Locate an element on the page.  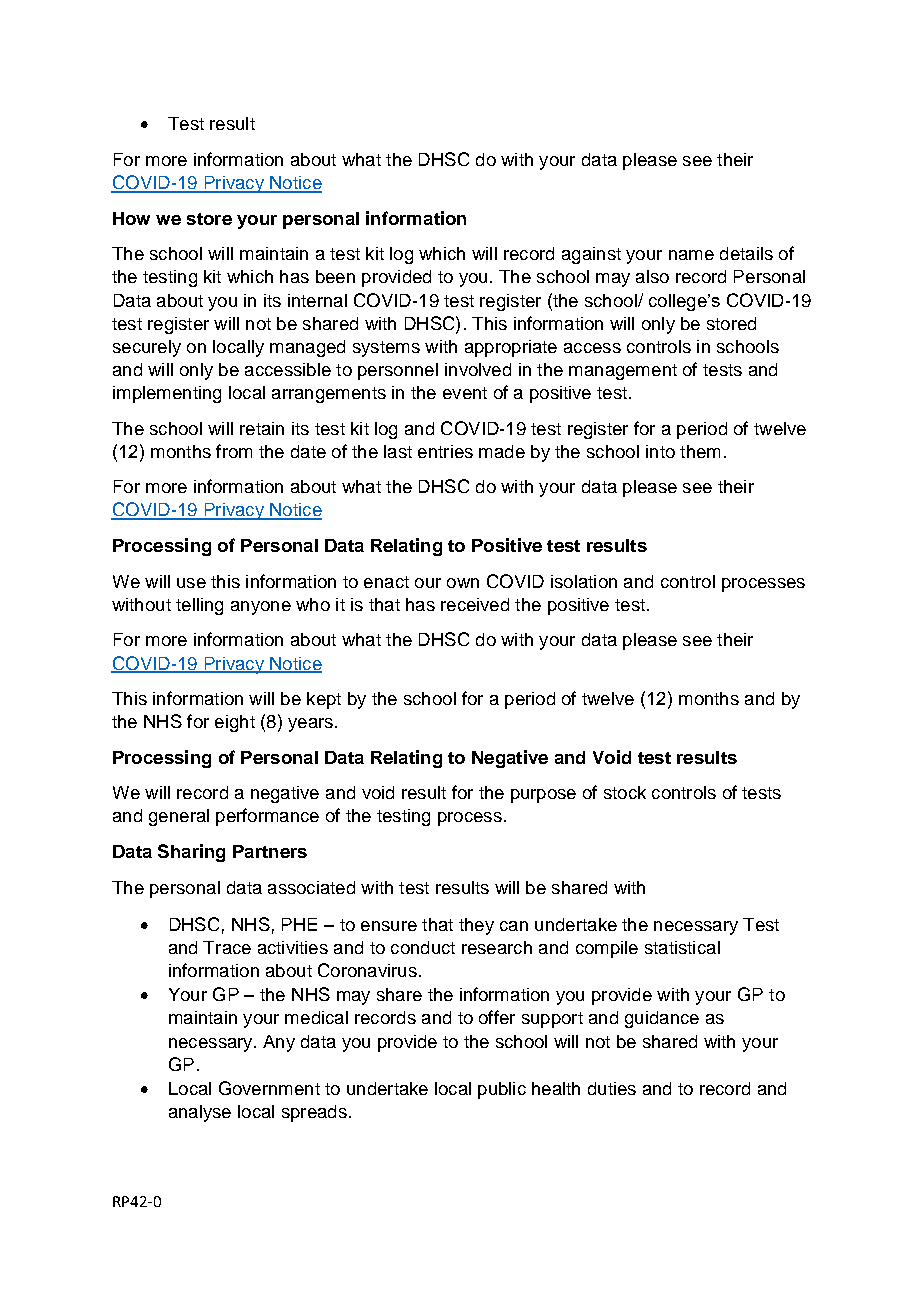
How is located at coordinates (131, 218).
